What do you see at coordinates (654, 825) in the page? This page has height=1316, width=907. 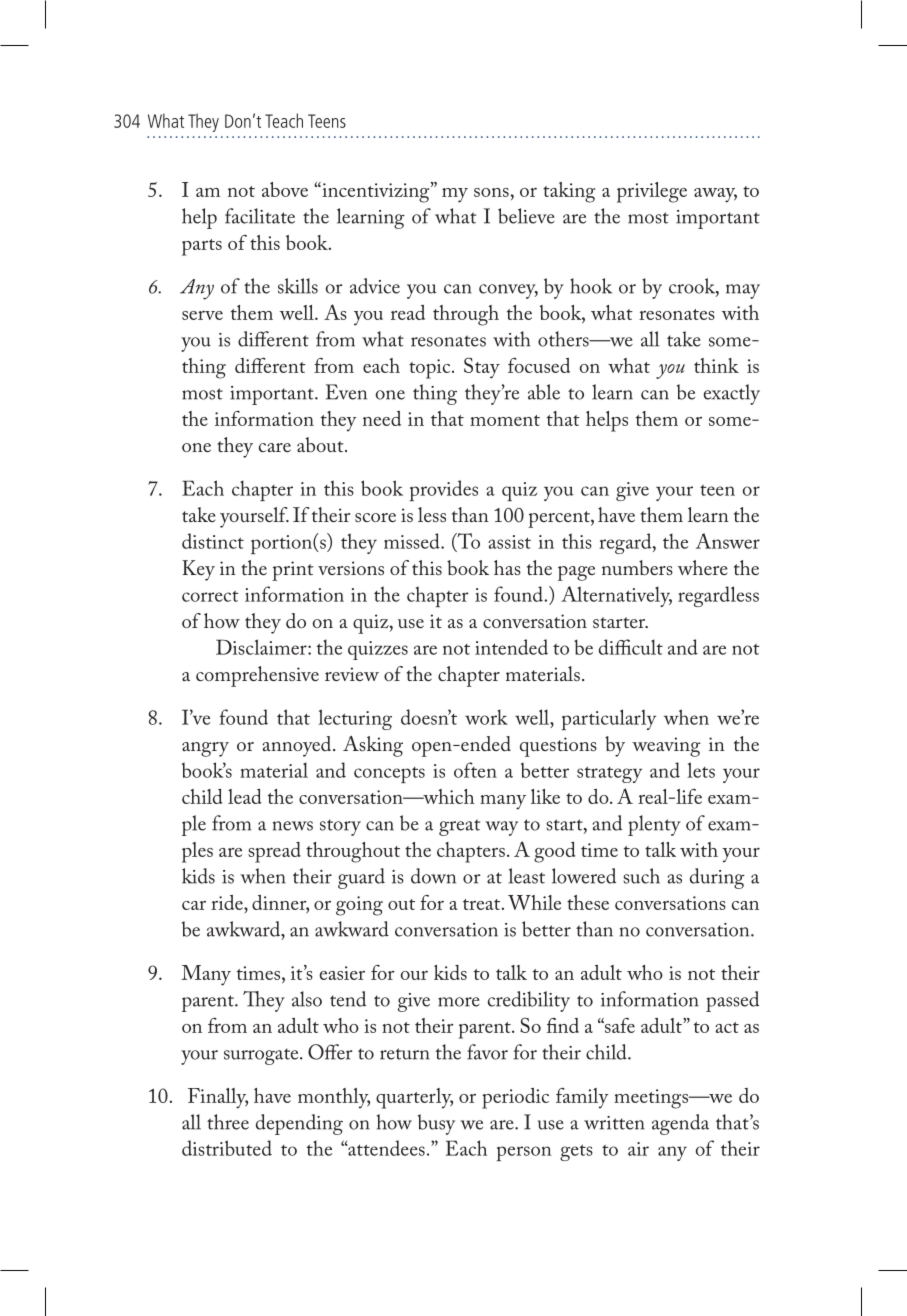 I see `plenty` at bounding box center [654, 825].
